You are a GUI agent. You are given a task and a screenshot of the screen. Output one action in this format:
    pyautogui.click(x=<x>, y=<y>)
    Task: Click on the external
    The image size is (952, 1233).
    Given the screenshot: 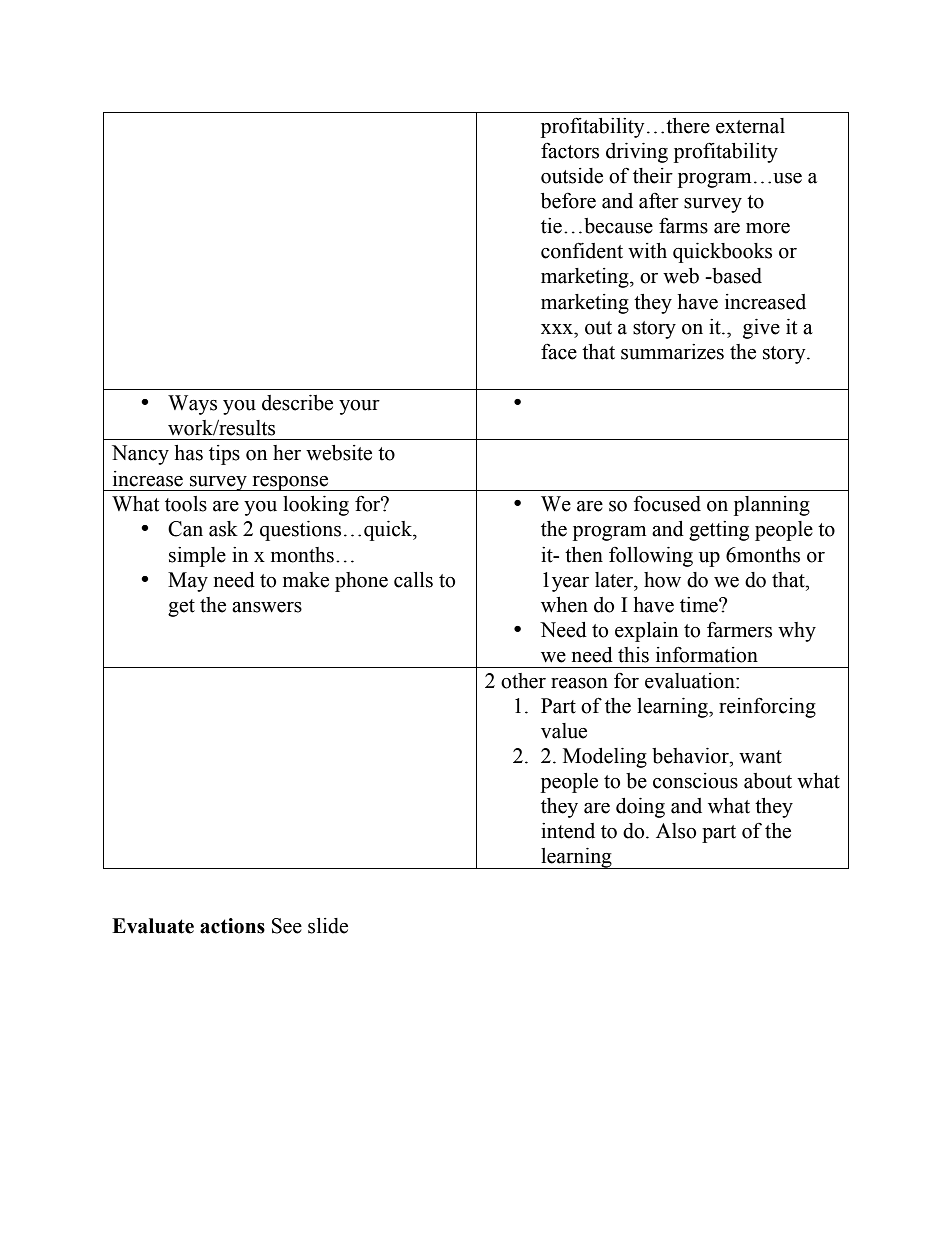 What is the action you would take?
    pyautogui.click(x=750, y=126)
